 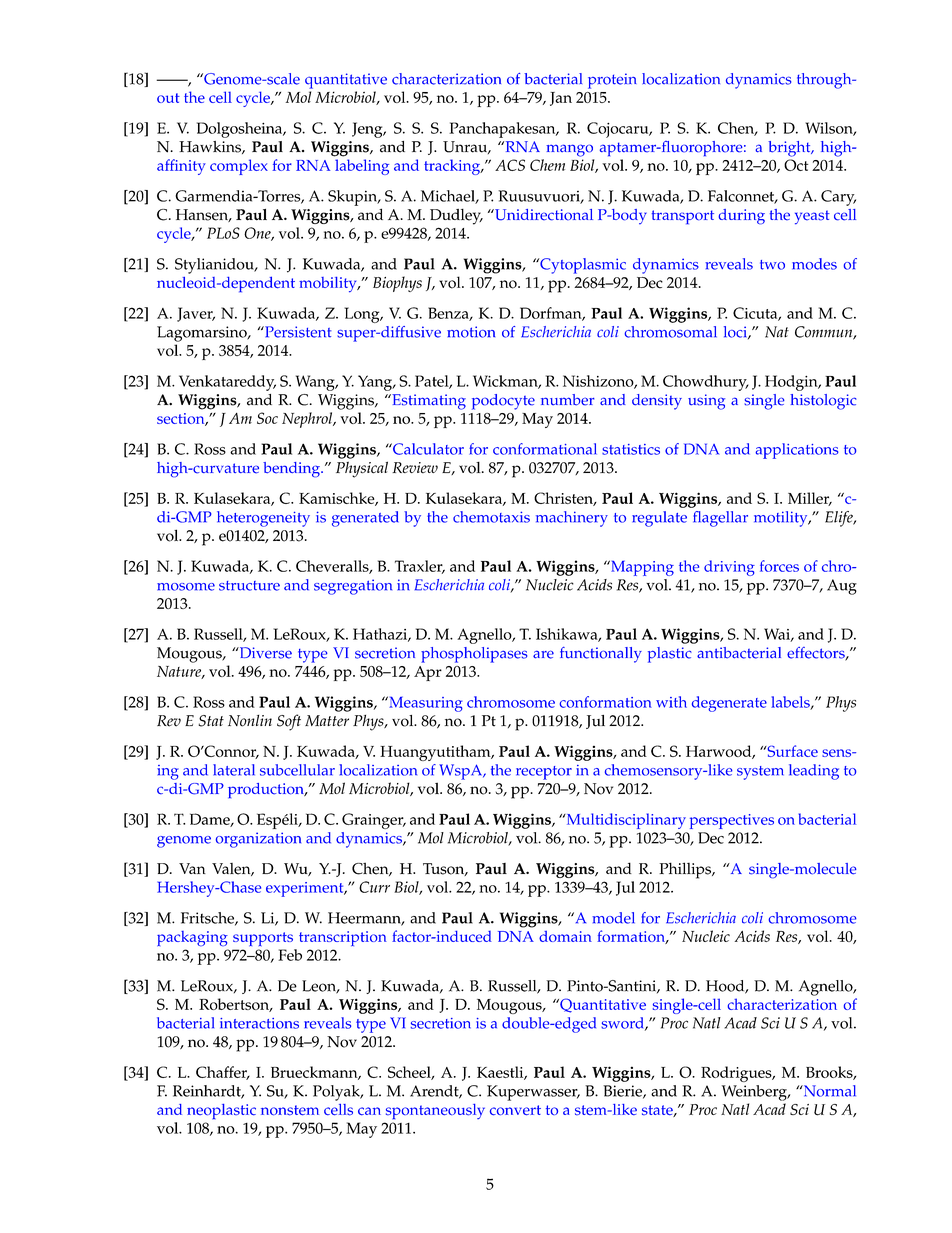 What do you see at coordinates (572, 519) in the screenshot?
I see `machinery` at bounding box center [572, 519].
